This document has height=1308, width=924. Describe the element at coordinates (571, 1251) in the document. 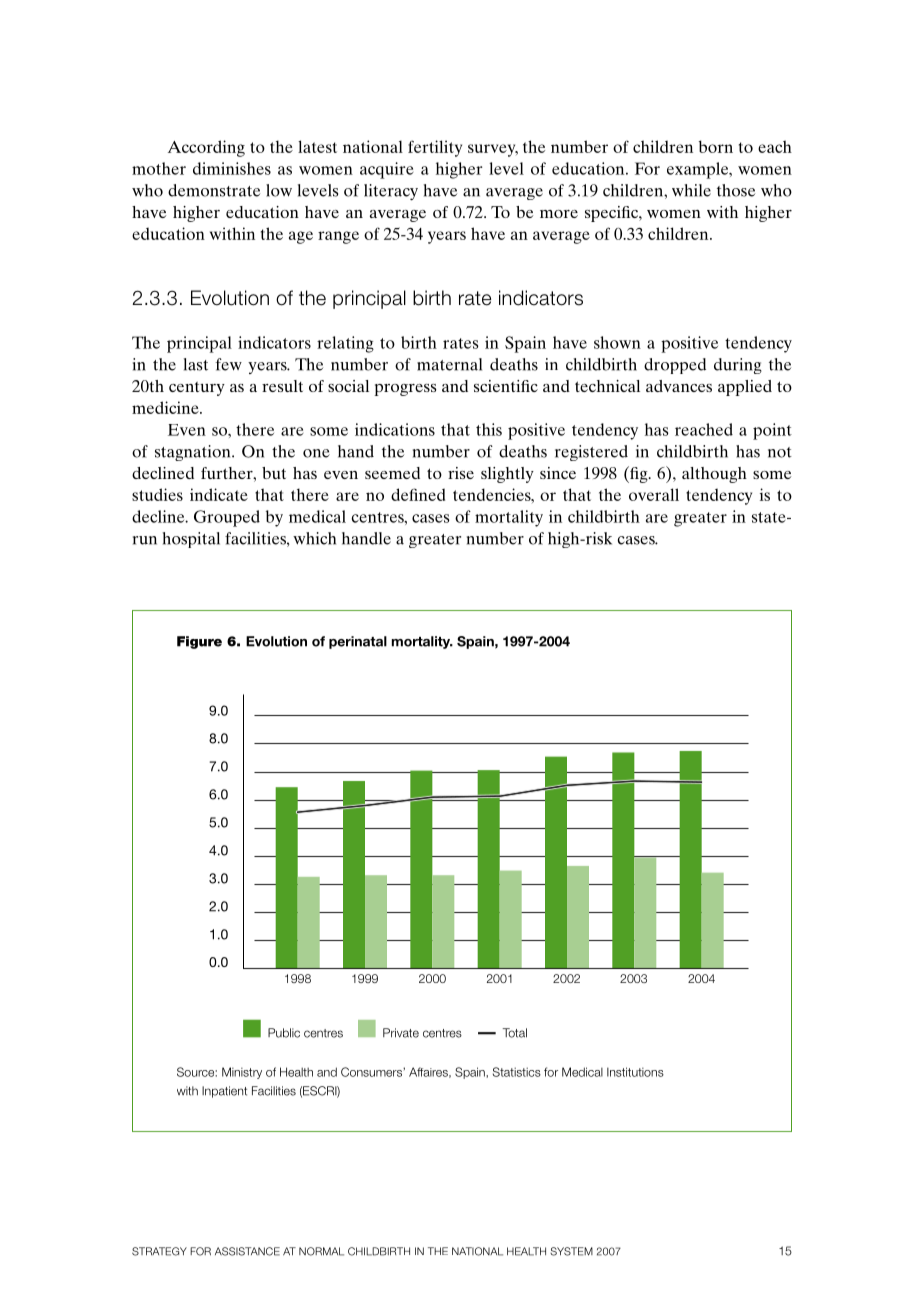

I see `SYSTEM` at that location.
